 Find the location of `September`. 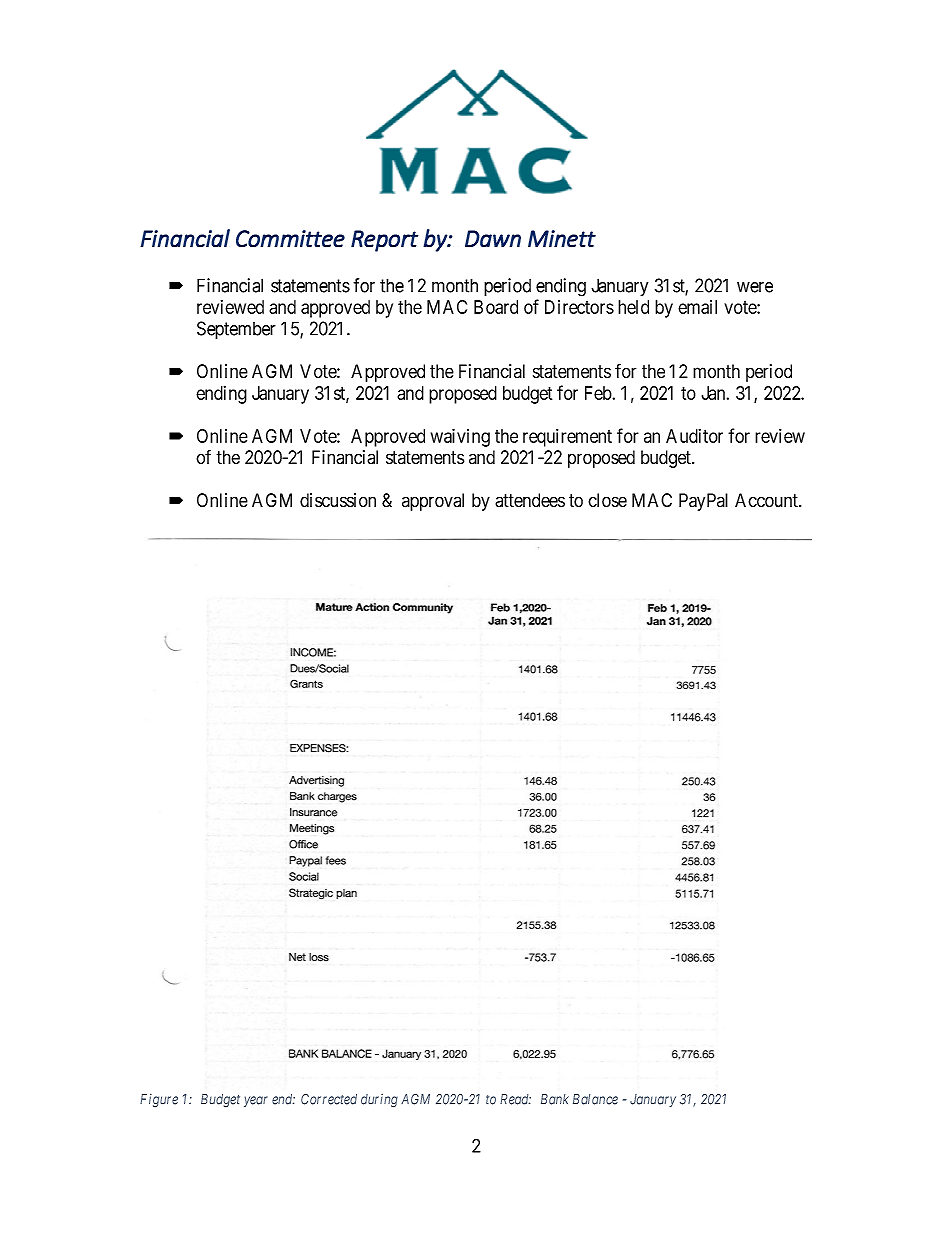

September is located at coordinates (236, 330).
